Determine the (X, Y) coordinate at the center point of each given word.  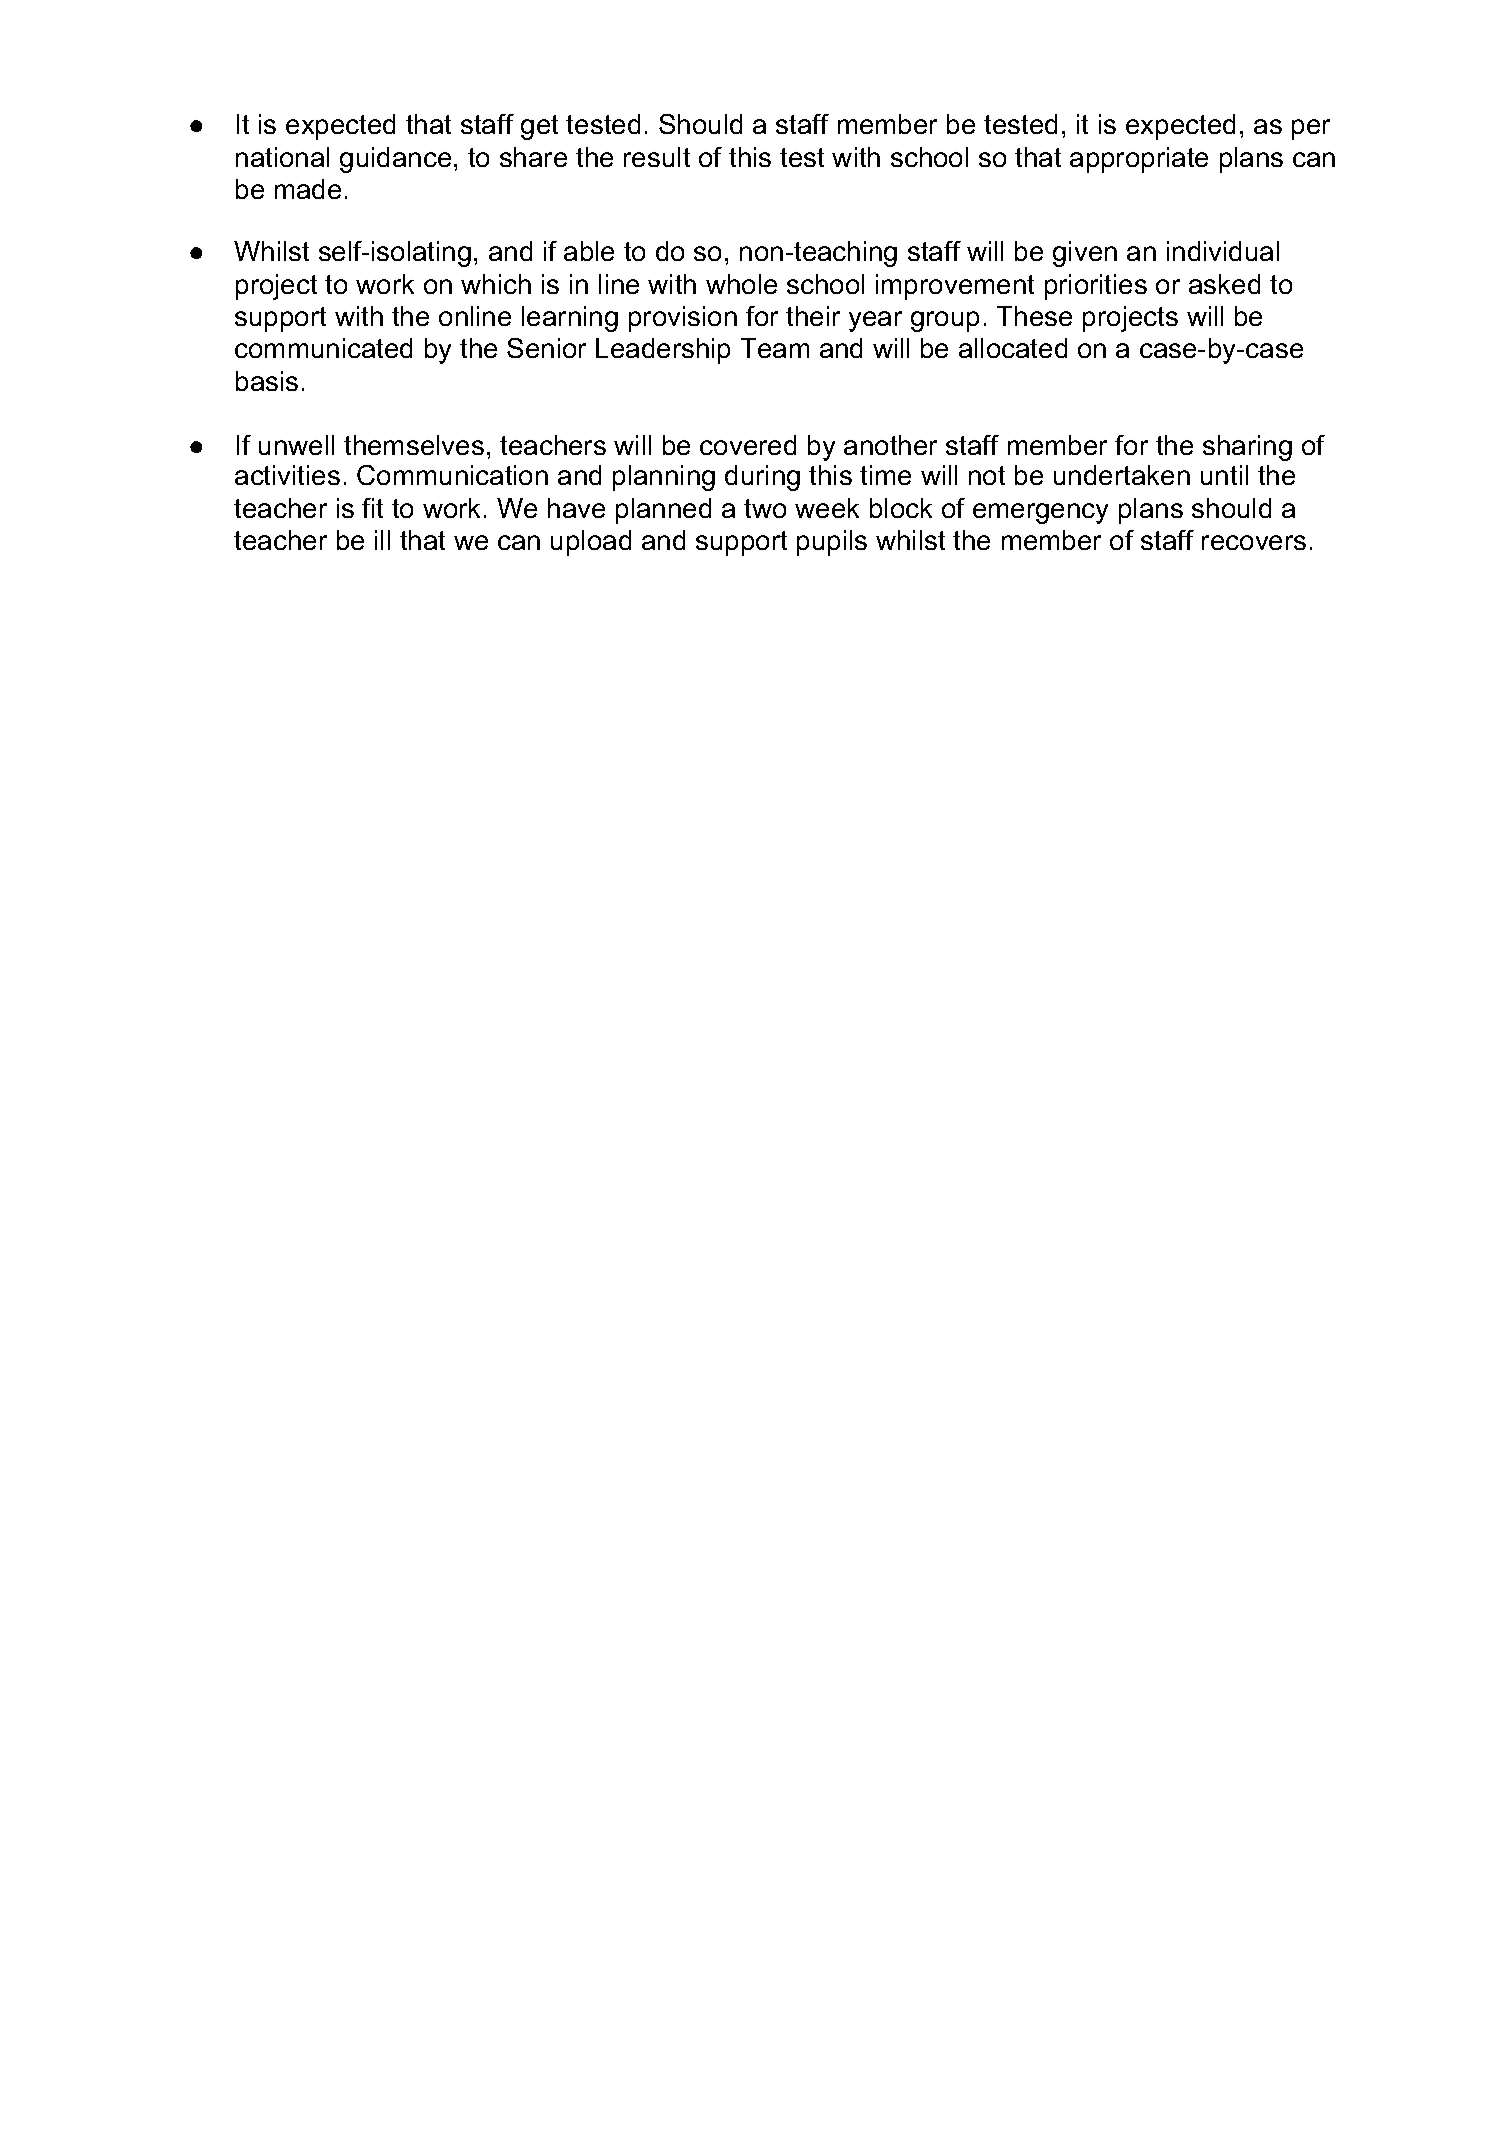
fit (372, 508)
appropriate (1139, 160)
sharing (1247, 448)
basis (267, 381)
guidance (395, 160)
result (657, 157)
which (496, 284)
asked (1224, 284)
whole (741, 284)
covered (748, 445)
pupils (832, 543)
